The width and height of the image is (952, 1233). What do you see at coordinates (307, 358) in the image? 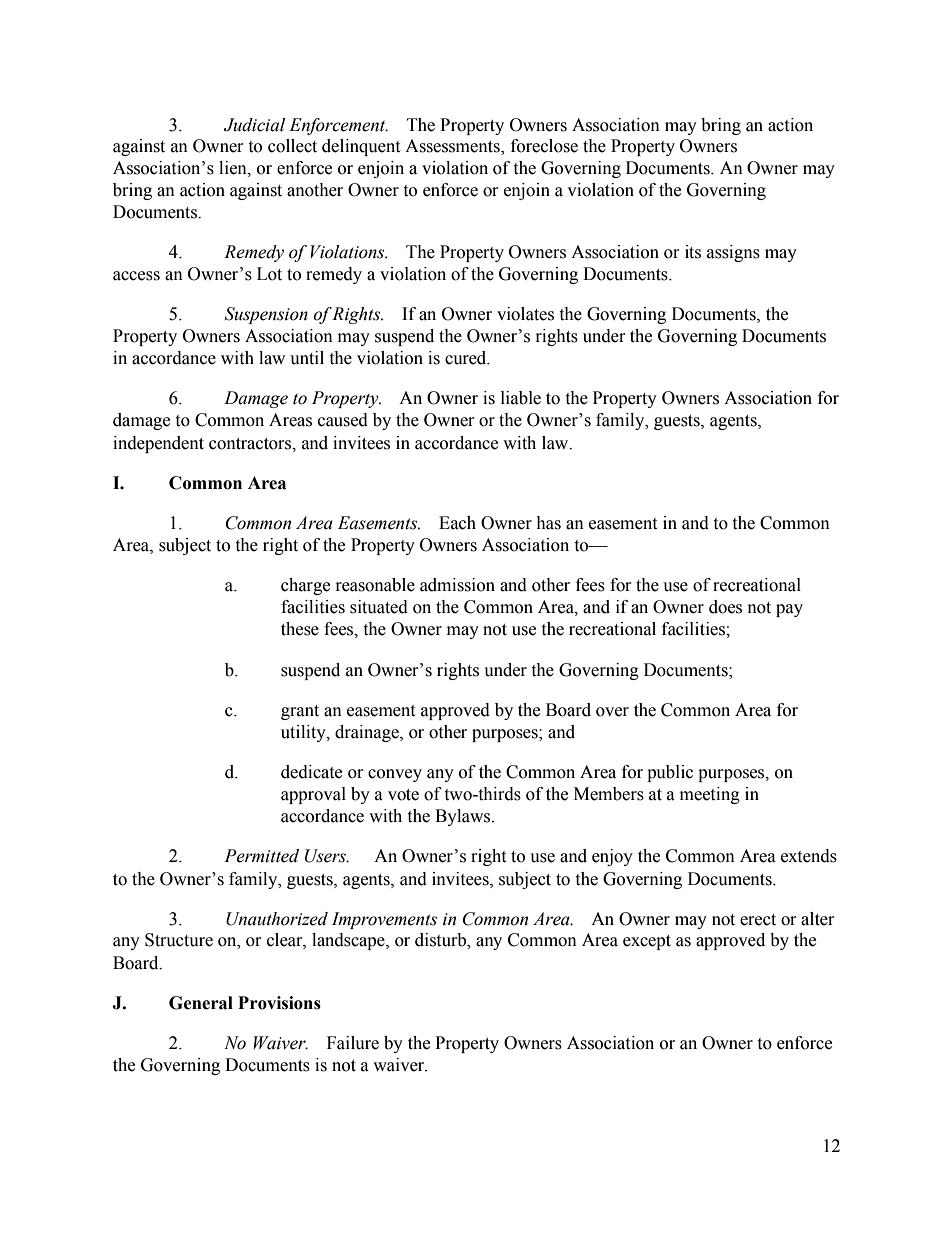
I see `until` at bounding box center [307, 358].
